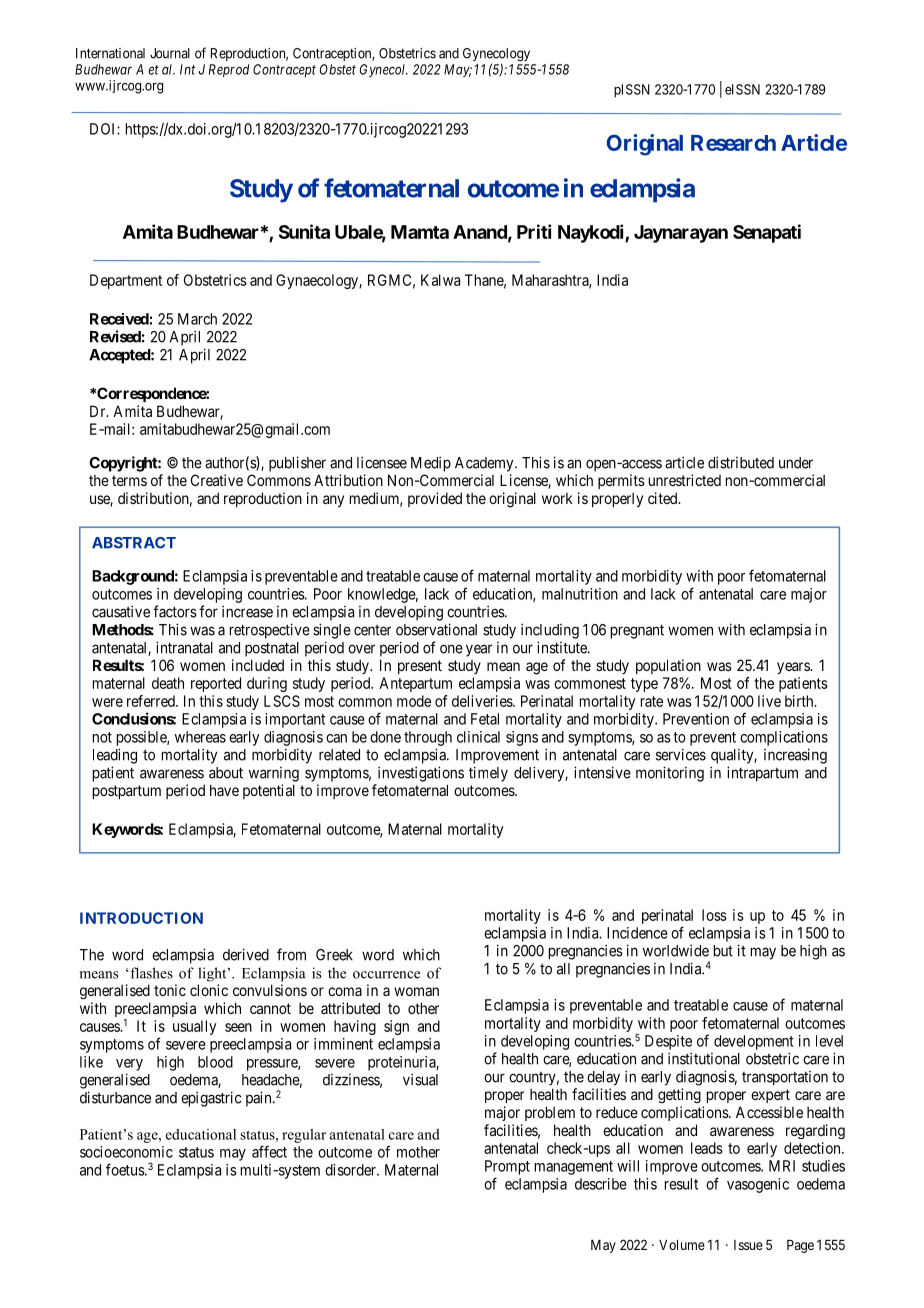 Image resolution: width=924 pixels, height=1308 pixels. Describe the element at coordinates (668, 666) in the screenshot. I see `population` at that location.
